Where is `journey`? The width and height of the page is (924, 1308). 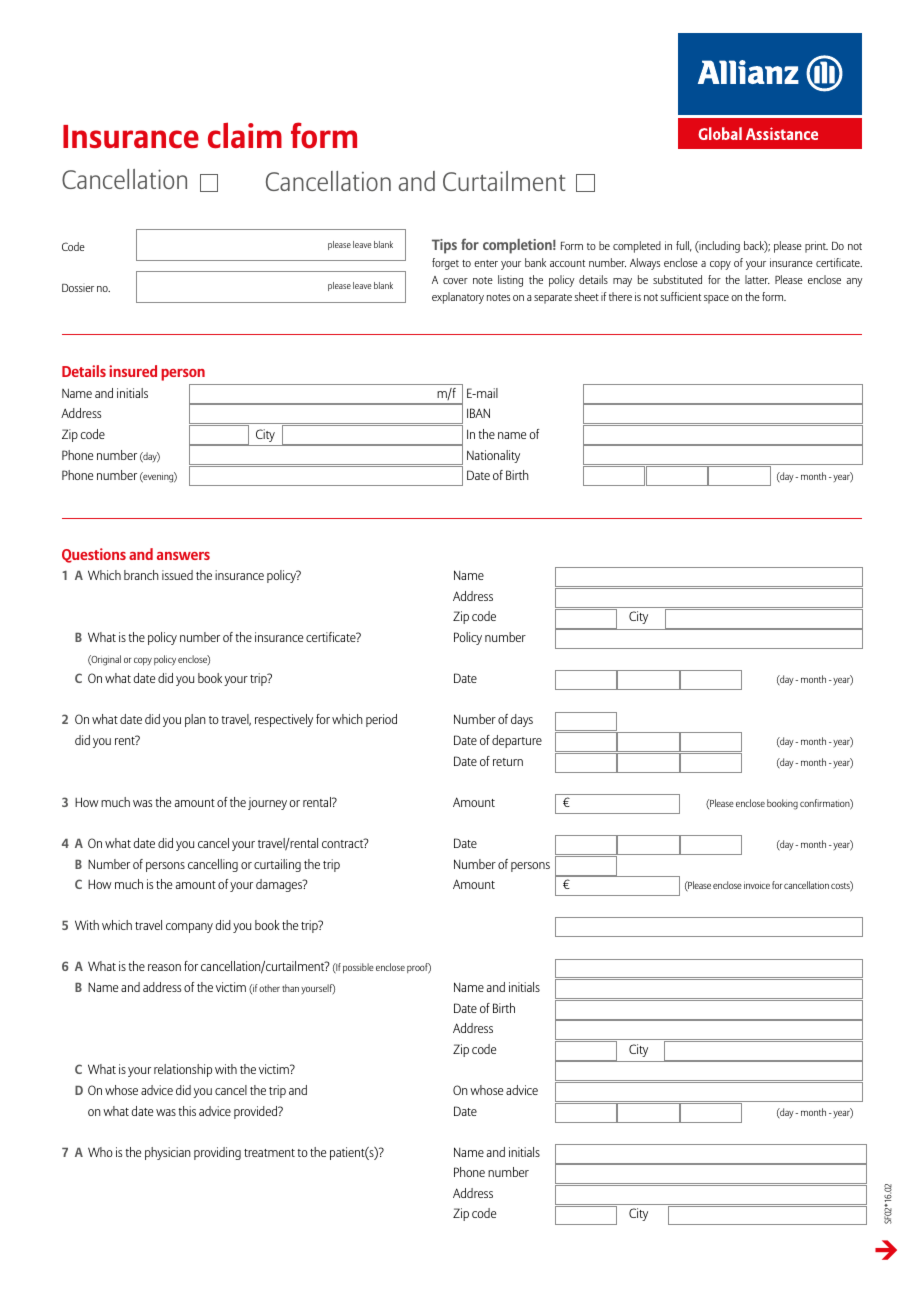 journey is located at coordinates (267, 803).
